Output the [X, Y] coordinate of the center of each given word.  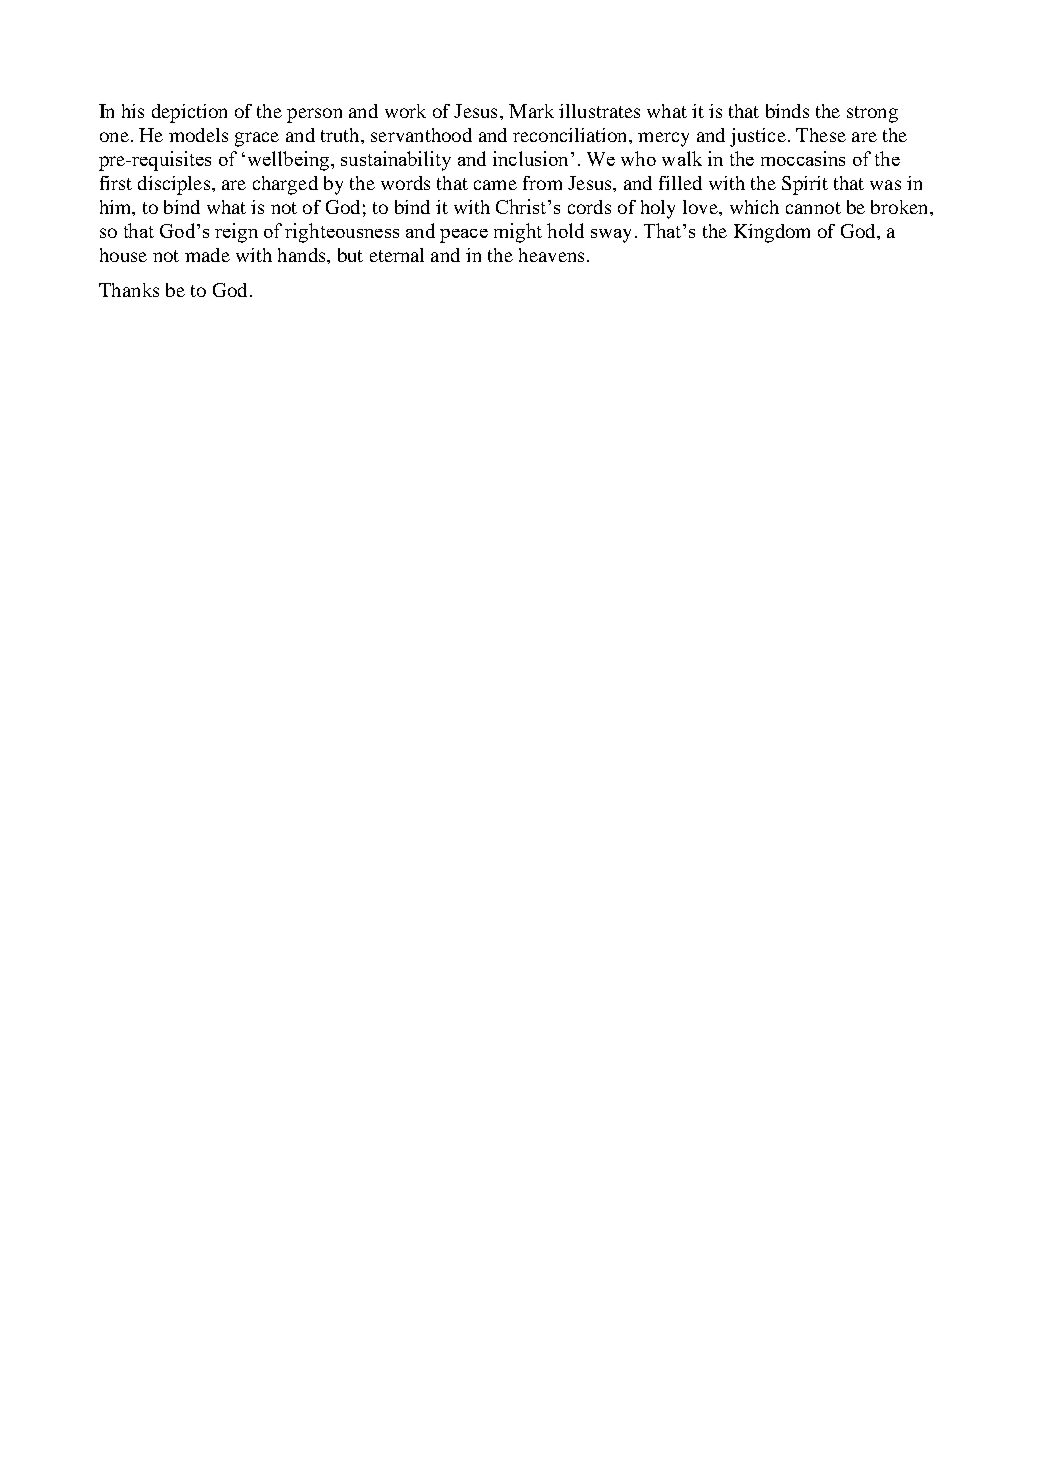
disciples [174, 185]
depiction [189, 113]
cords [589, 207]
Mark [531, 111]
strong [872, 114]
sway [611, 236]
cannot [813, 208]
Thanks [129, 290]
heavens [551, 255]
